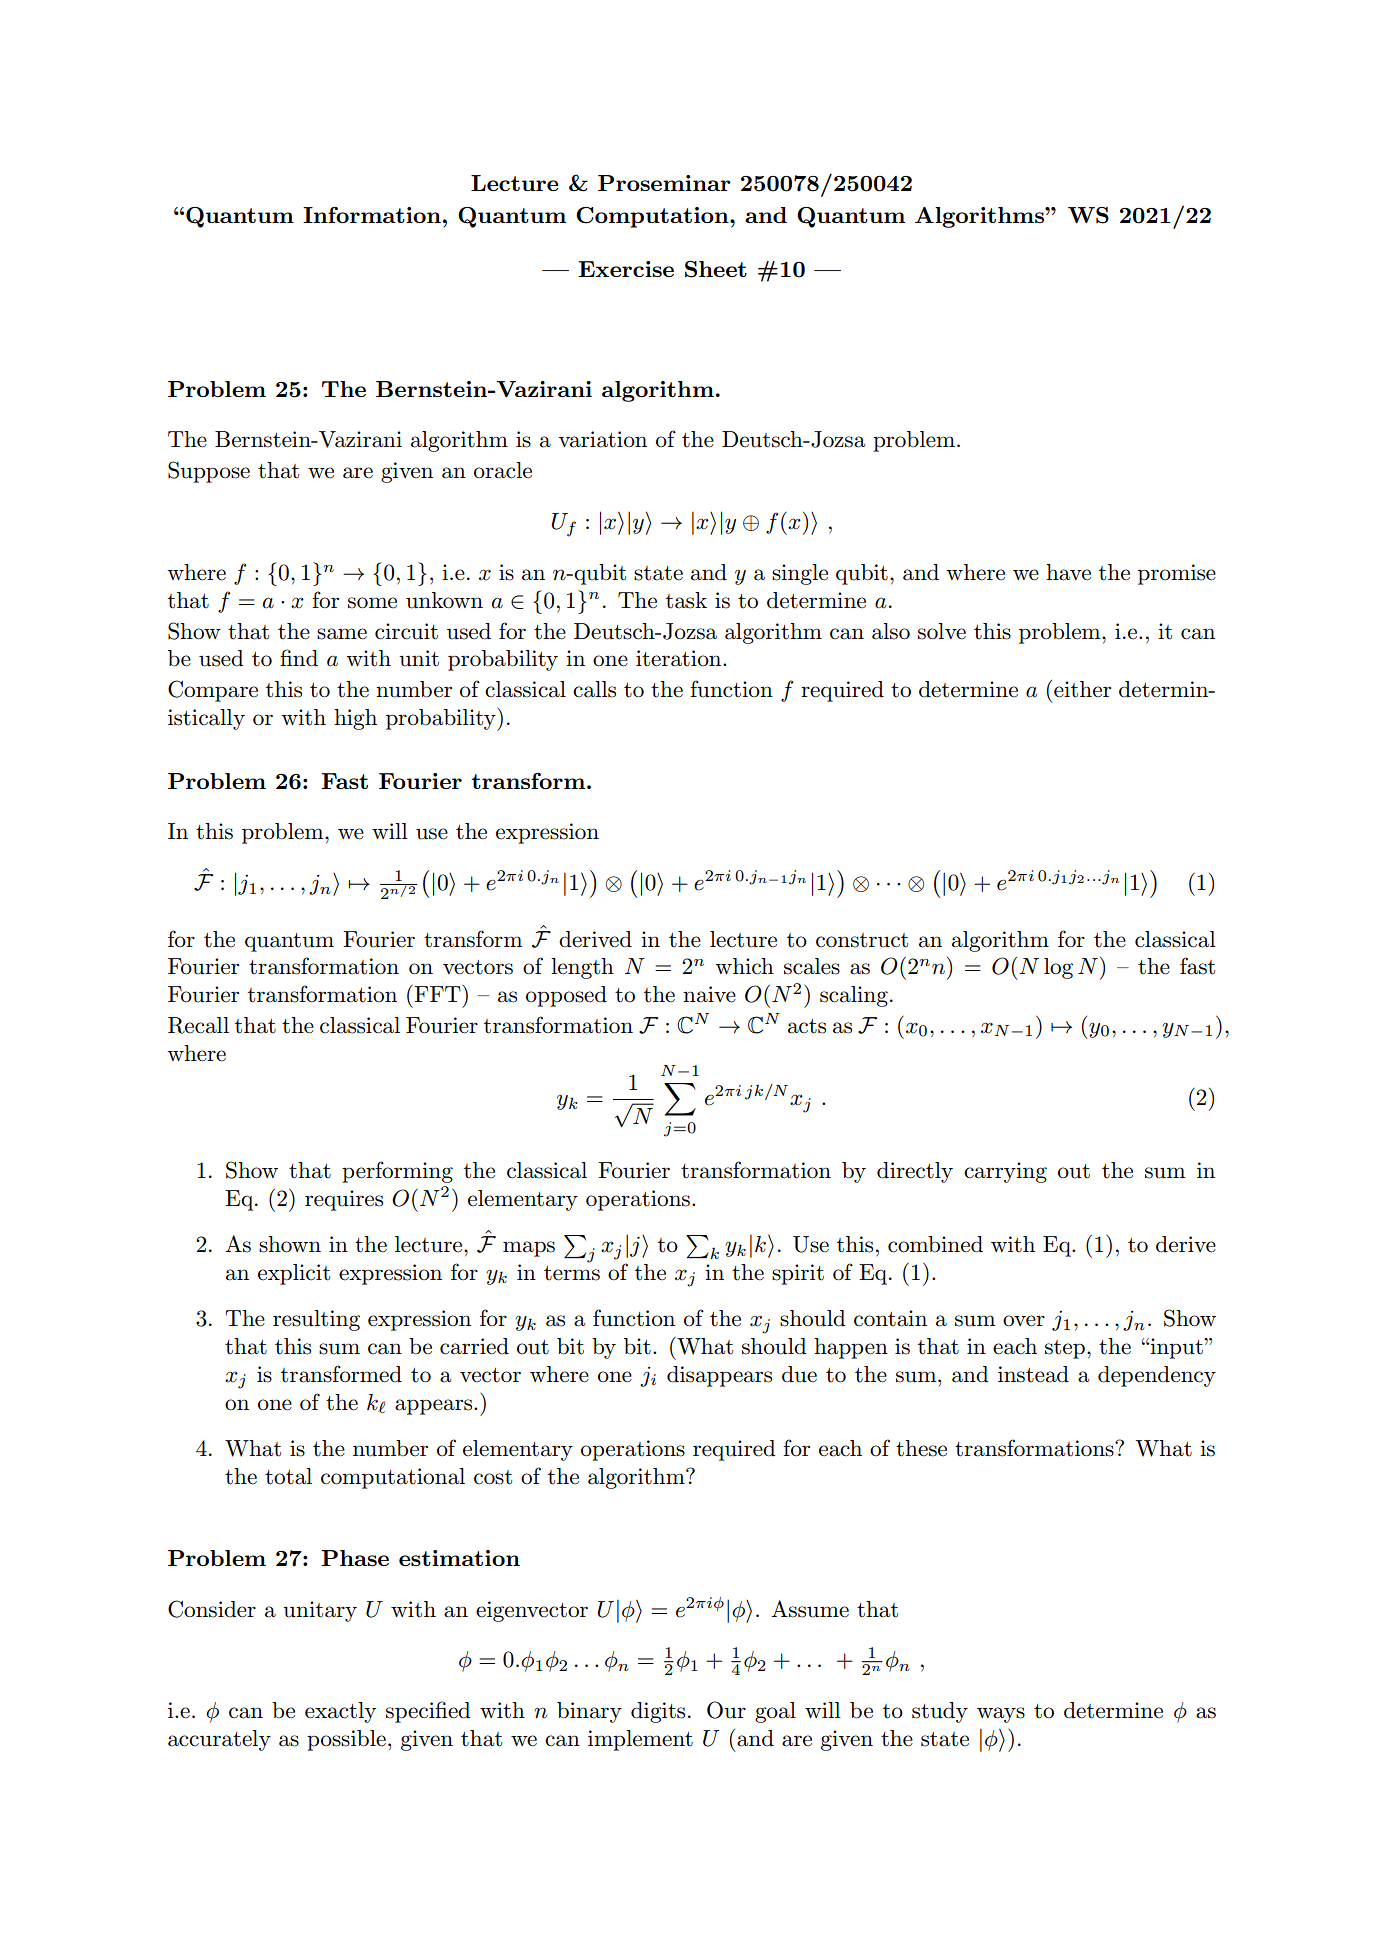 This document has width=1384, height=1957. I want to click on log, so click(1058, 968).
